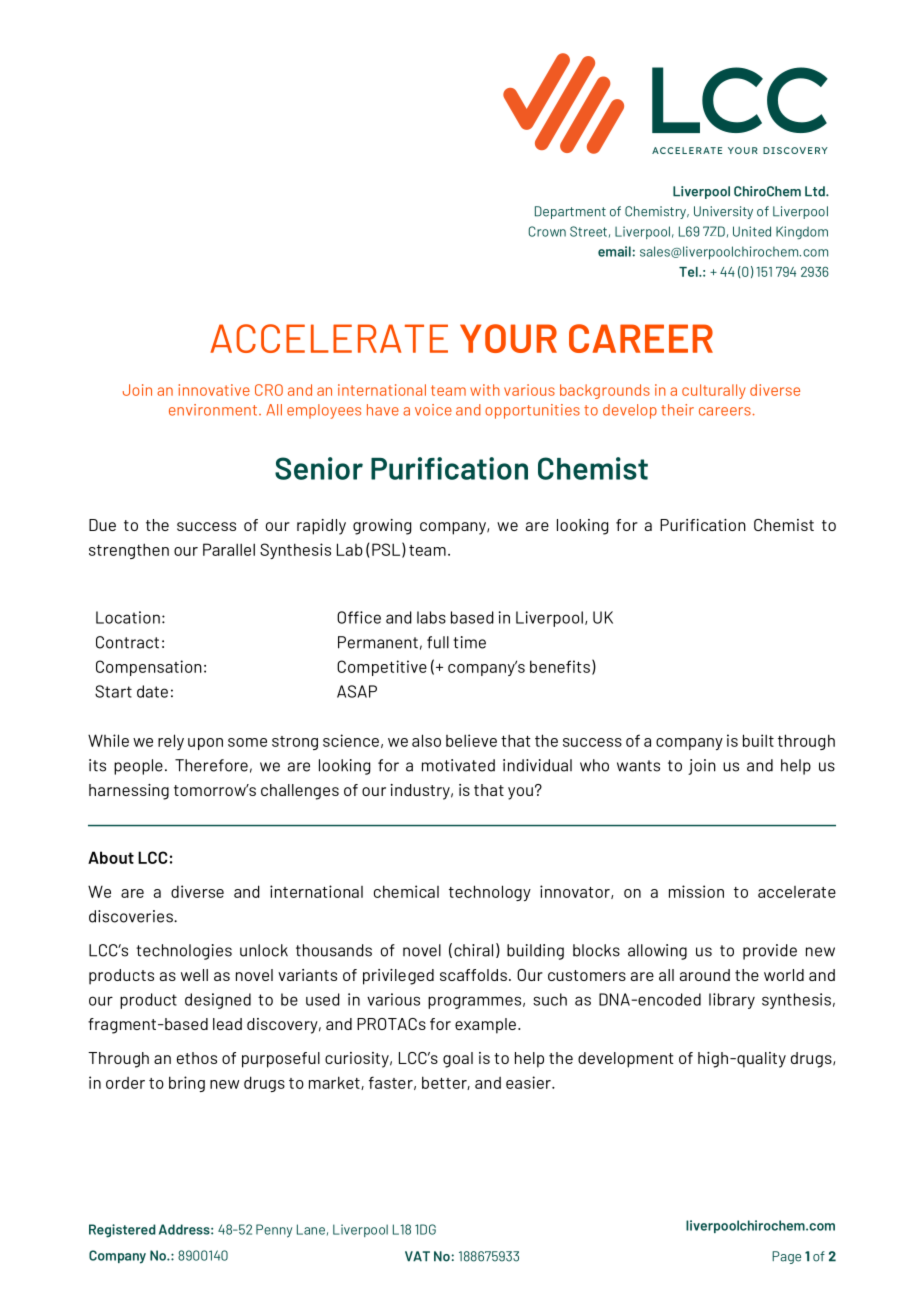 The height and width of the screenshot is (1308, 924). Describe the element at coordinates (547, 231) in the screenshot. I see `Crown` at that location.
